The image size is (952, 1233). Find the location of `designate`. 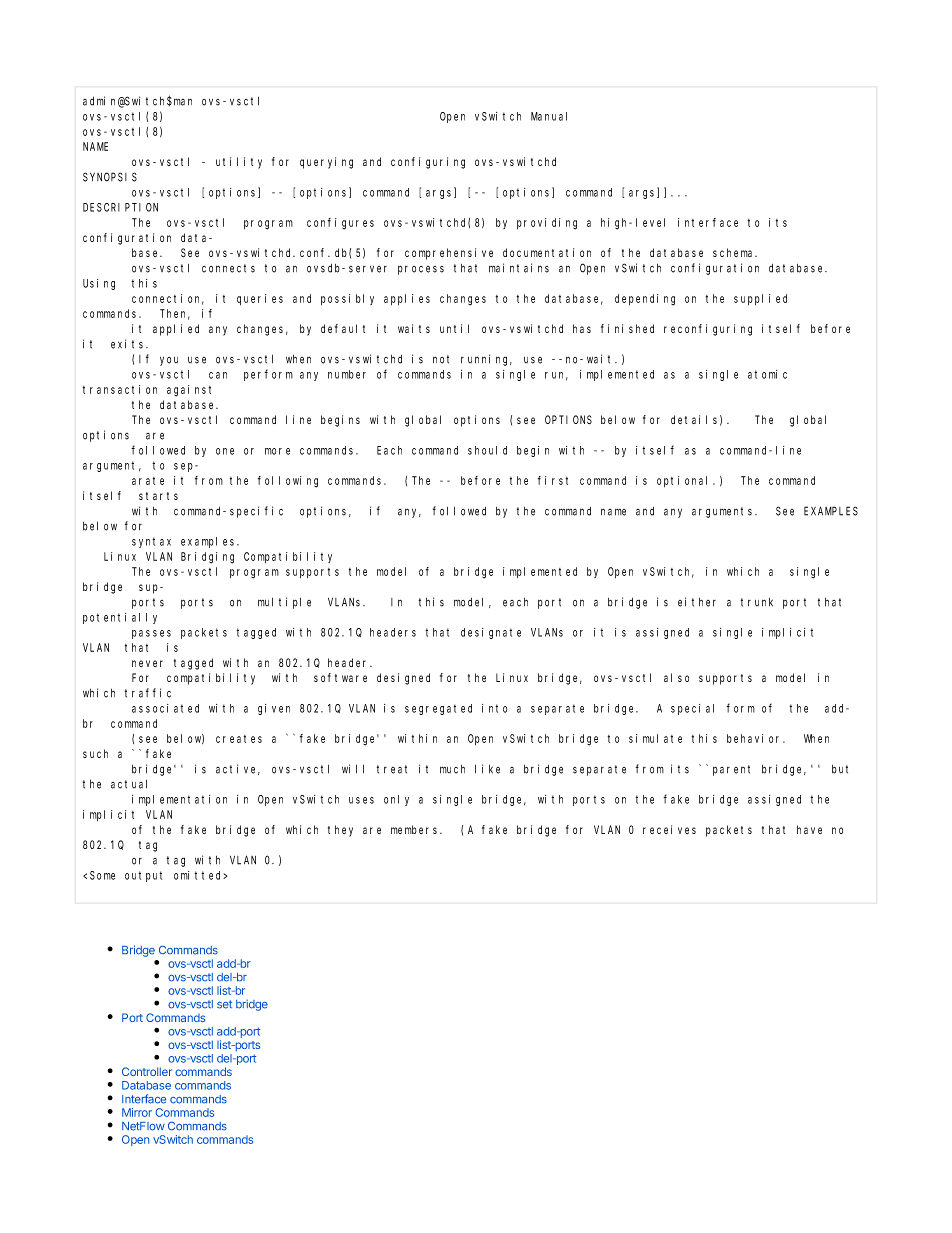

designate is located at coordinates (491, 633).
